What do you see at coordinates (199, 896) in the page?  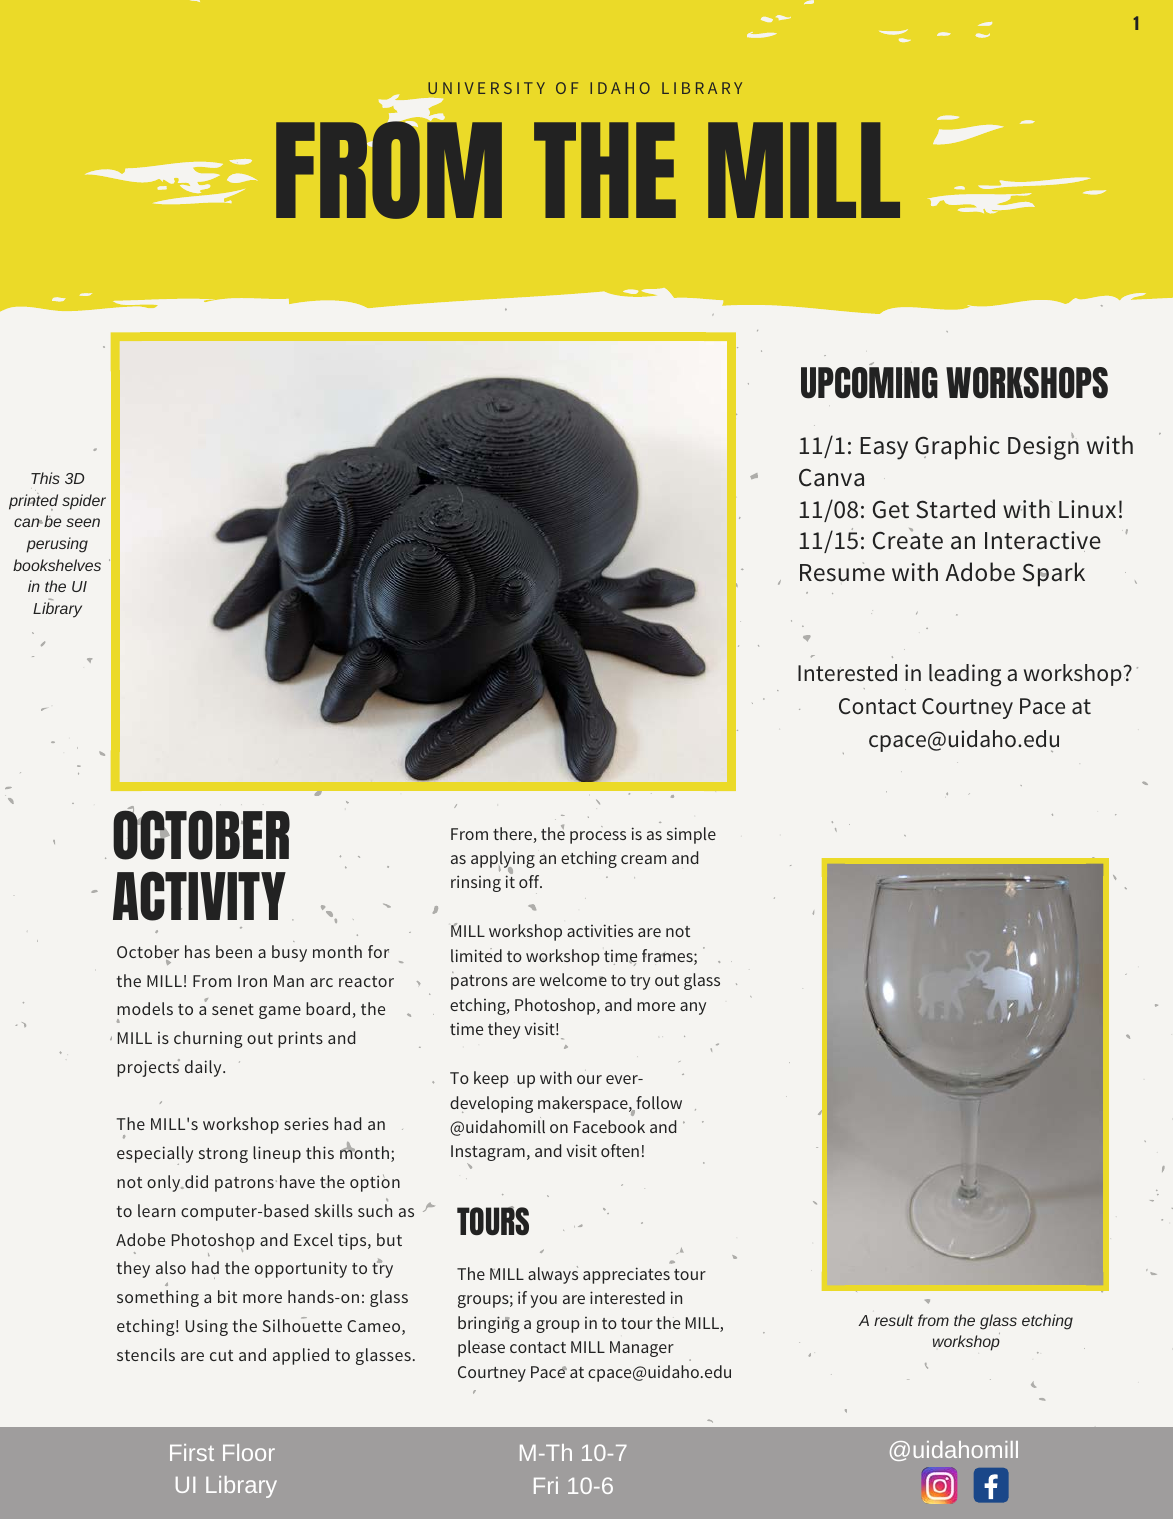 I see `ACTIVITY` at bounding box center [199, 896].
